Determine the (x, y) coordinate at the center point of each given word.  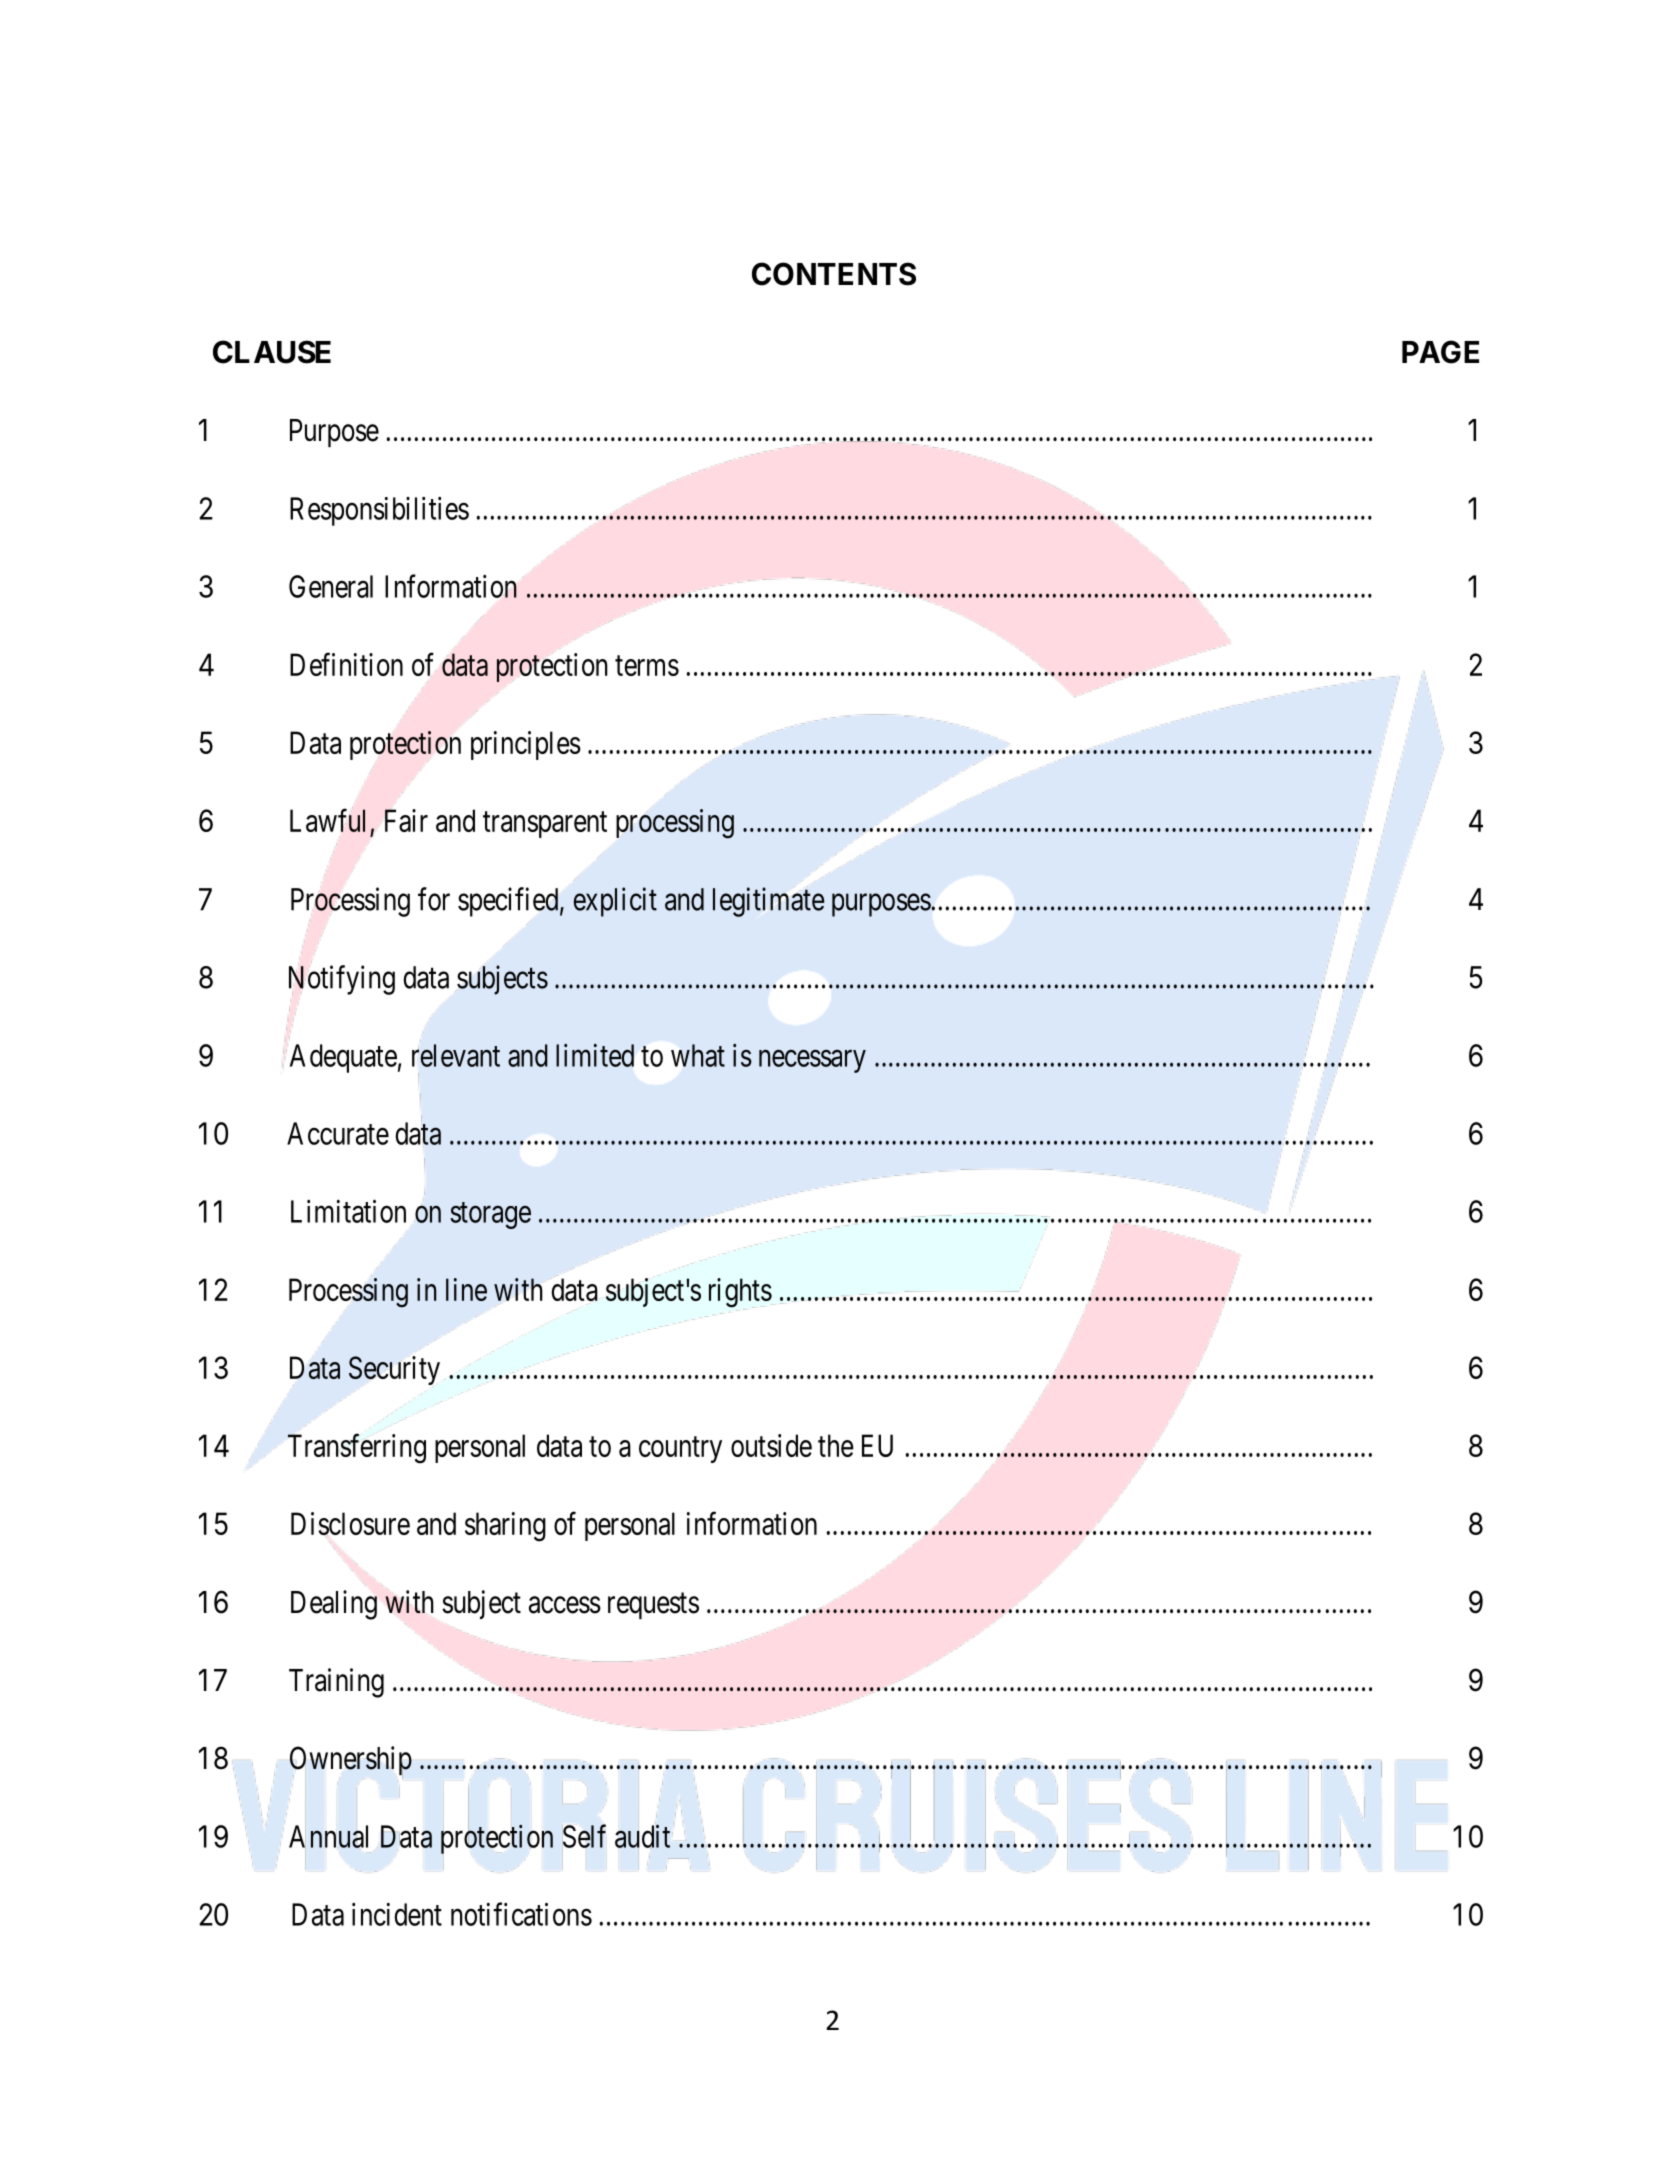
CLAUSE (272, 352)
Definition (346, 664)
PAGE (1440, 352)
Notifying (342, 980)
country (680, 1450)
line (466, 1289)
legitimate (768, 902)
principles (526, 745)
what (698, 1055)
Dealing (334, 1605)
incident (397, 1914)
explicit (615, 902)
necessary (812, 1061)
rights (740, 1293)
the (836, 1445)
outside (771, 1445)
